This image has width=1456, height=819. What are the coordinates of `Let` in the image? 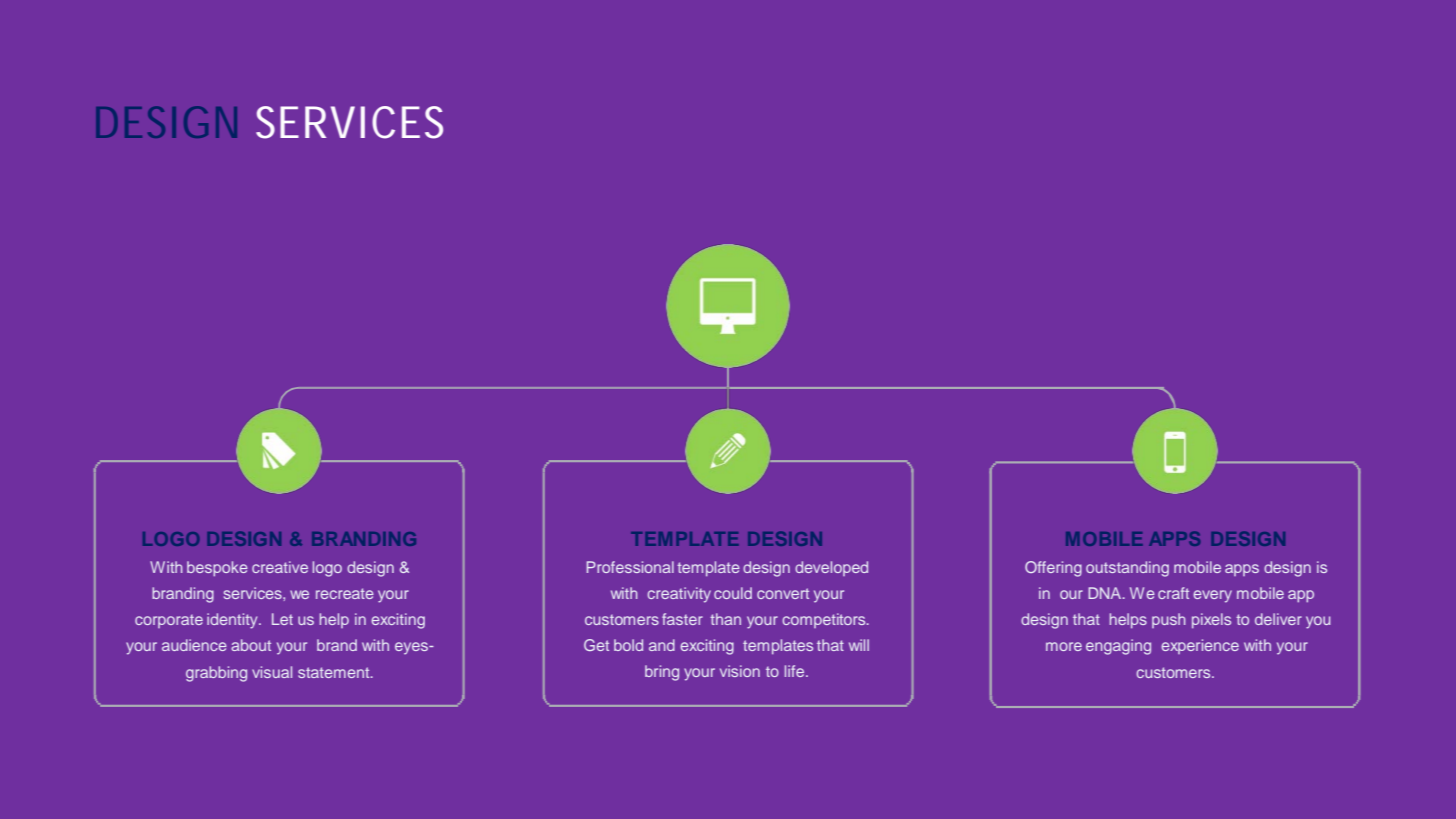 It's located at (282, 619).
